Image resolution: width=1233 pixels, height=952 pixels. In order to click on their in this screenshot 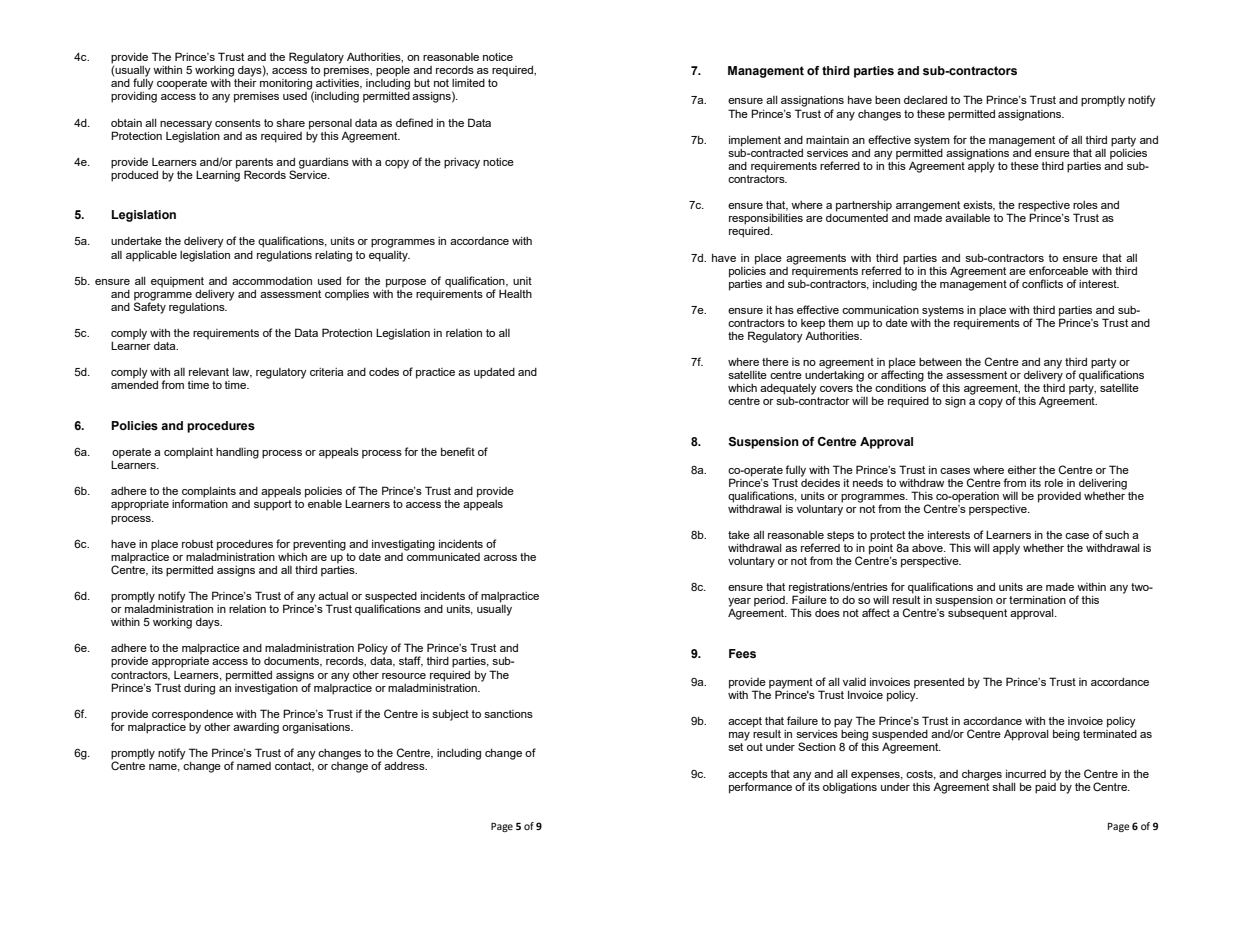, I will do `click(245, 83)`.
